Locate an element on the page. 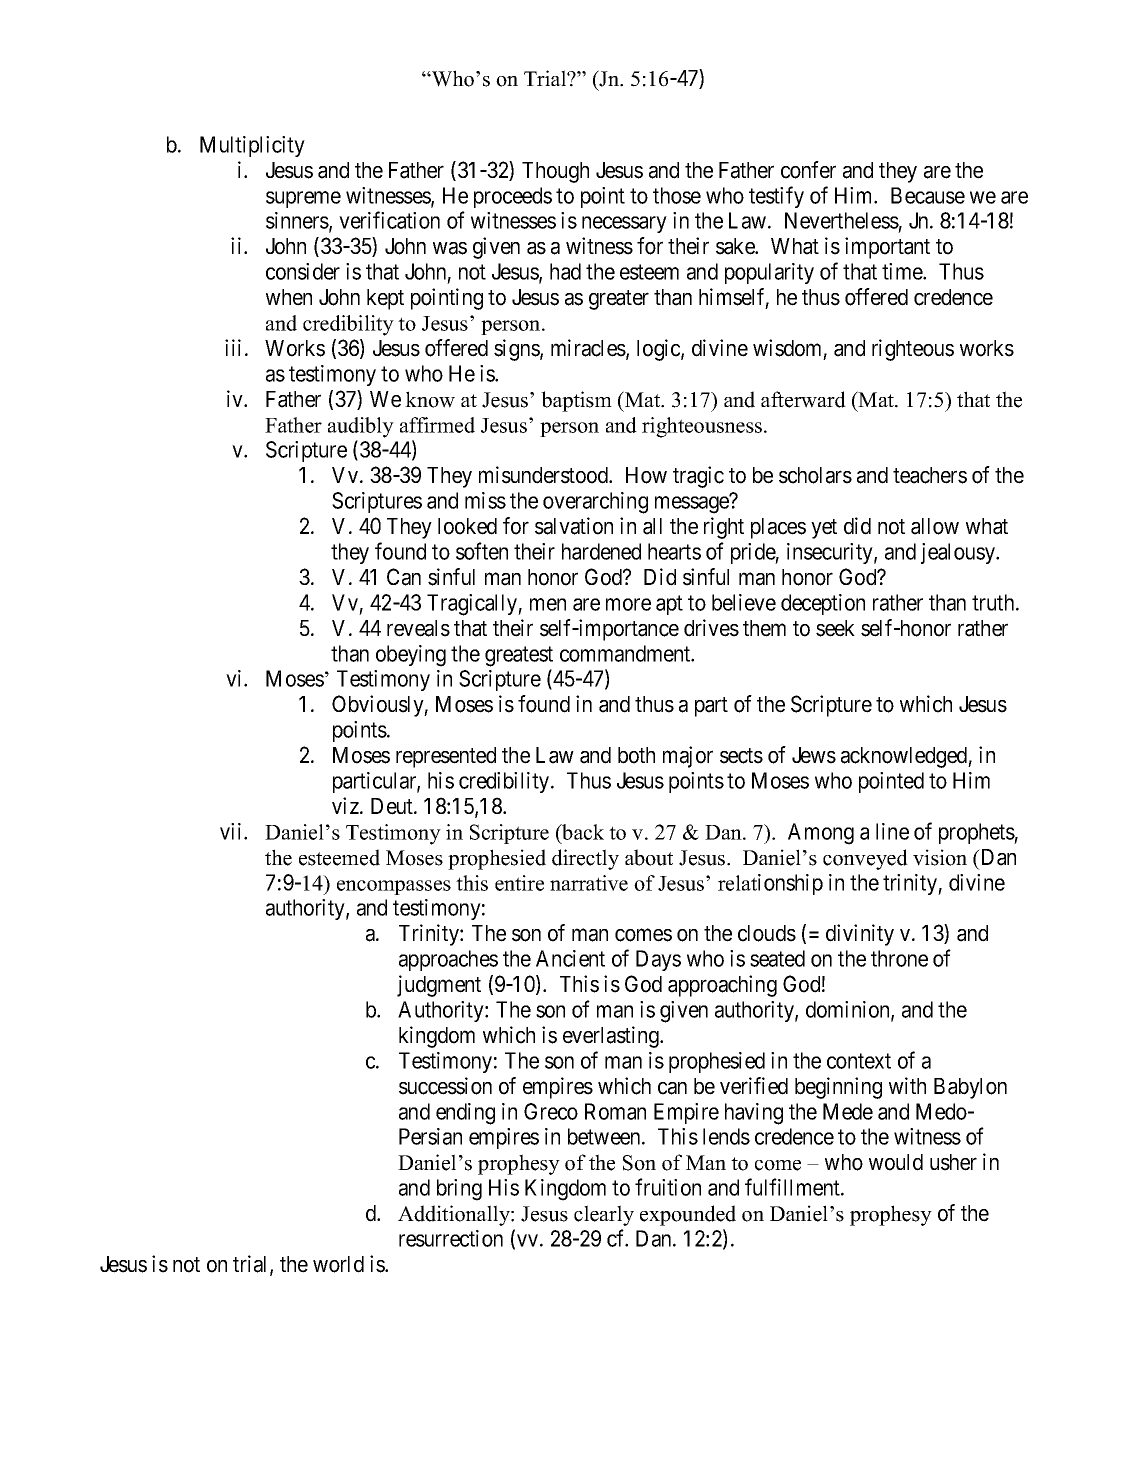 The width and height of the image is (1128, 1460). supreme is located at coordinates (303, 199).
